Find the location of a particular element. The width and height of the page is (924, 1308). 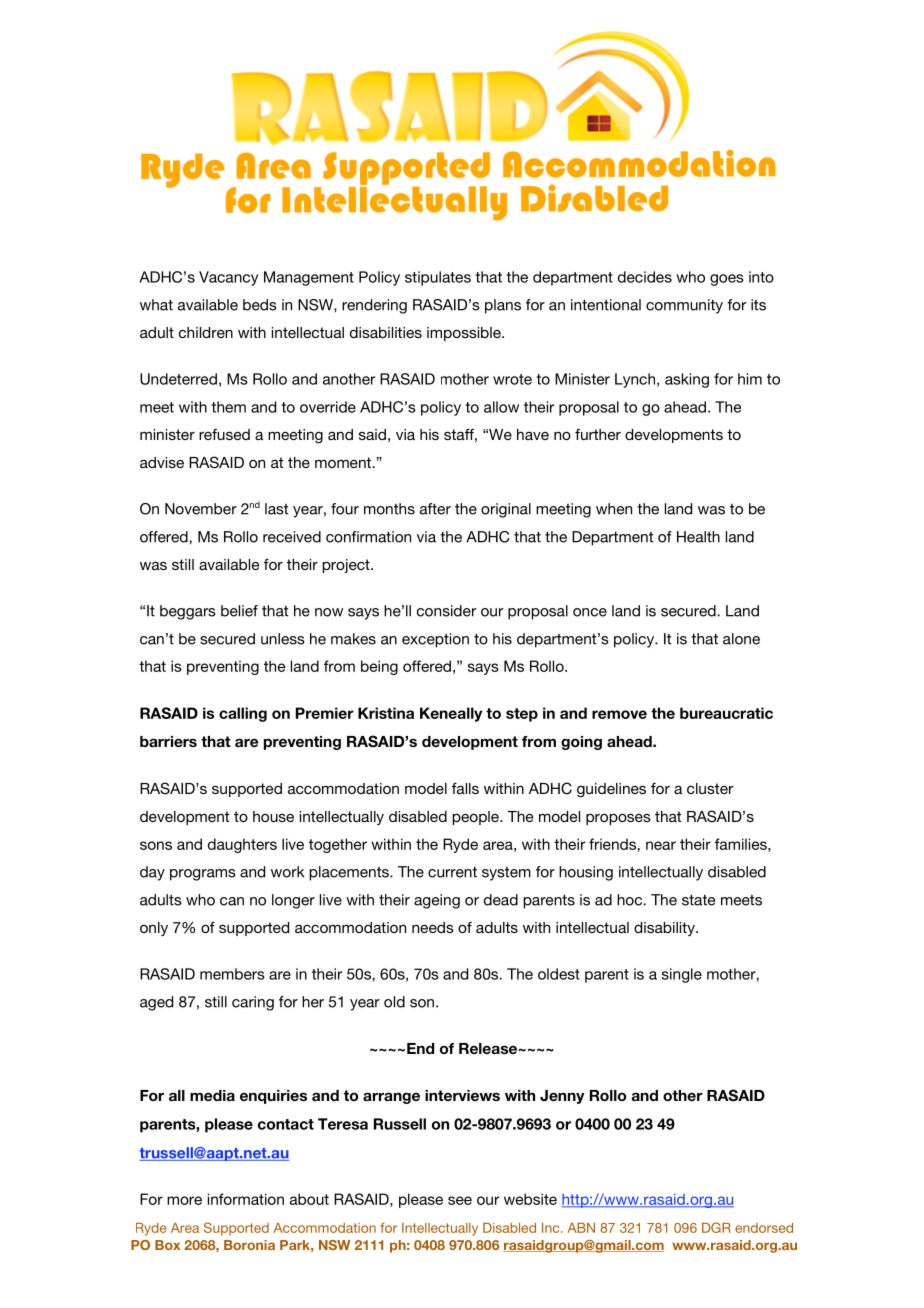

see is located at coordinates (460, 1200).
